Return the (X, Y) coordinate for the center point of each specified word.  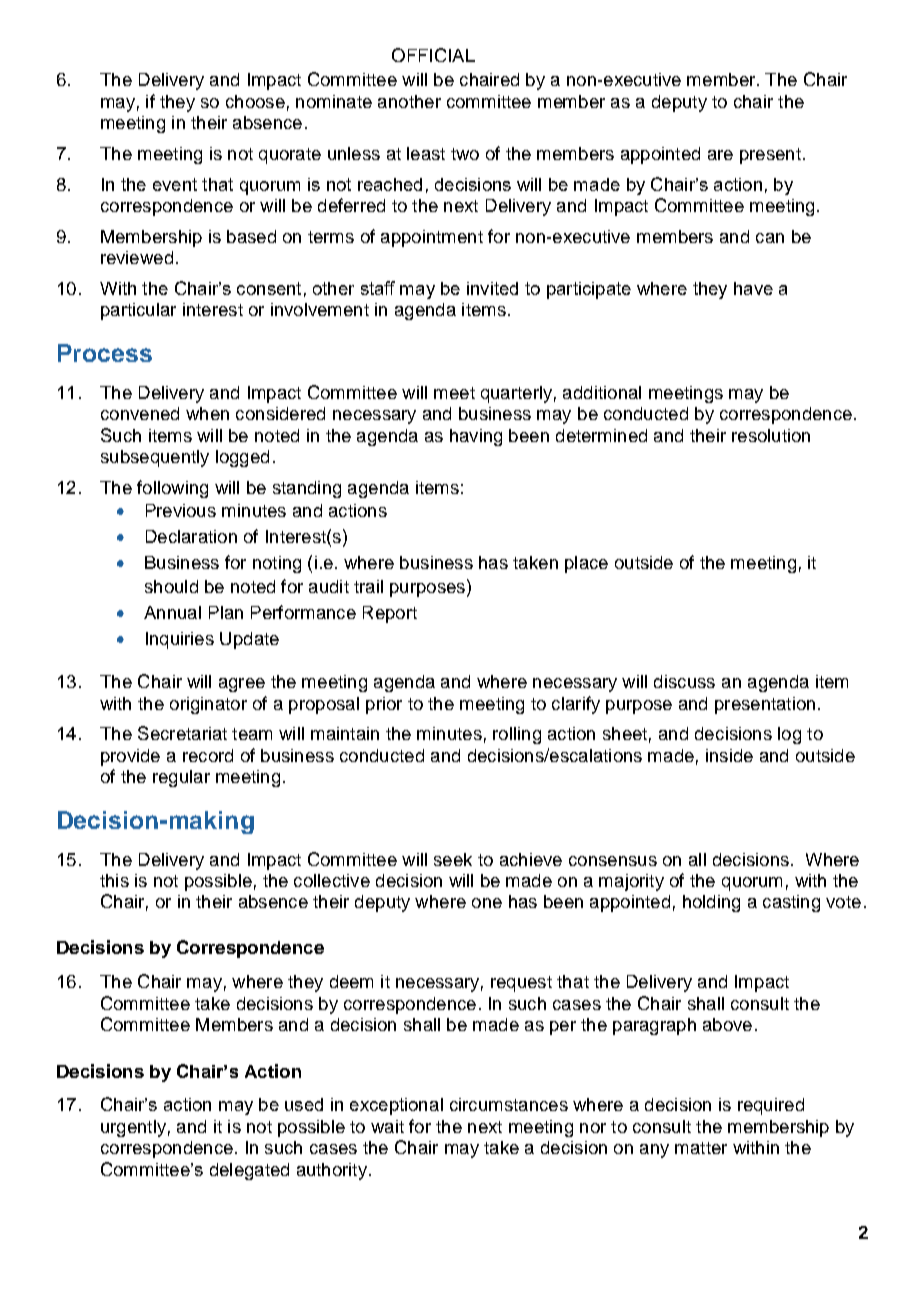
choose (255, 101)
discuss (684, 681)
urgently (133, 1128)
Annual (172, 612)
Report (390, 614)
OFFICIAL (433, 55)
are (720, 155)
